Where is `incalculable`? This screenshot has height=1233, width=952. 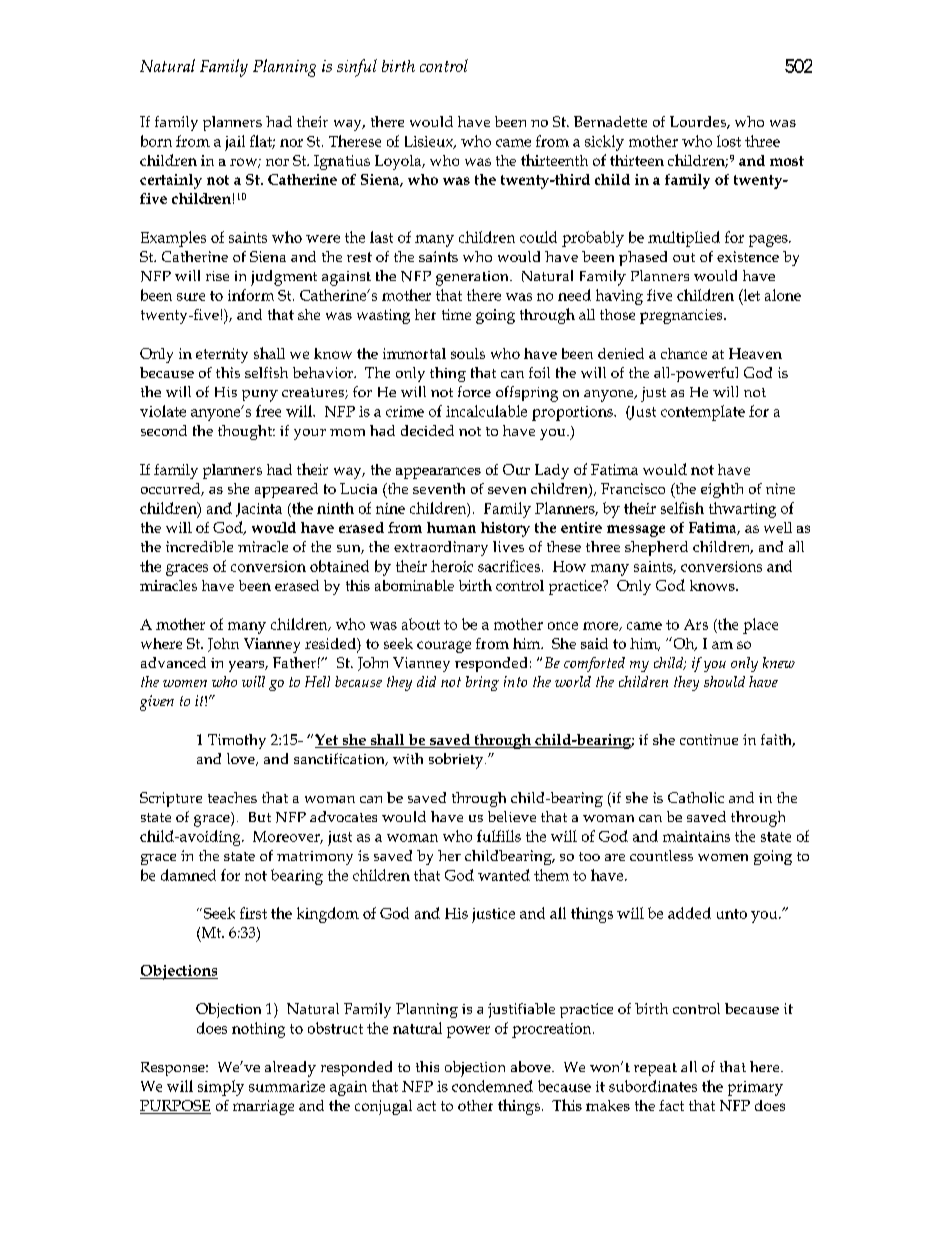 incalculable is located at coordinates (486, 411).
